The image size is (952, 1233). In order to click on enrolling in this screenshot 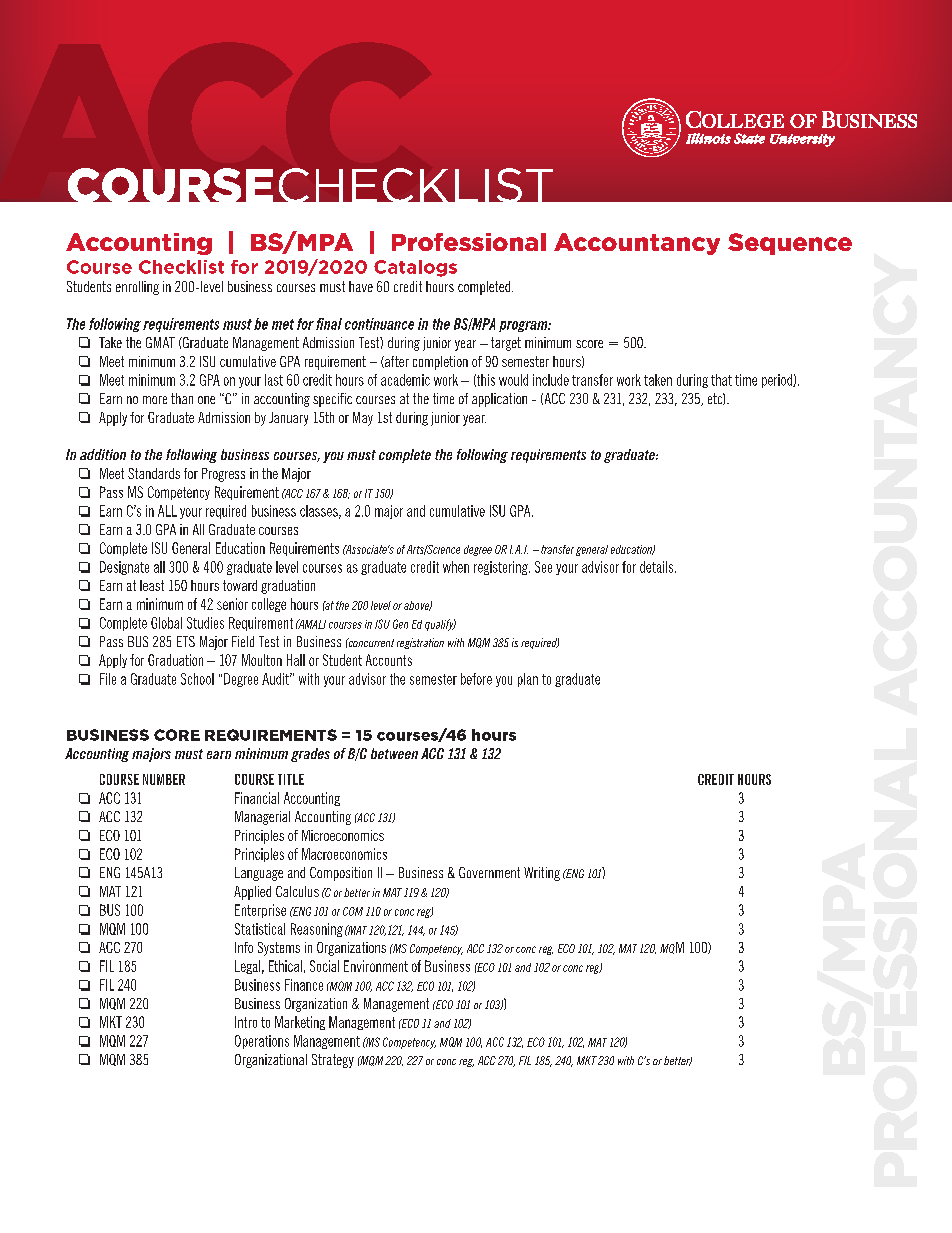, I will do `click(137, 288)`.
